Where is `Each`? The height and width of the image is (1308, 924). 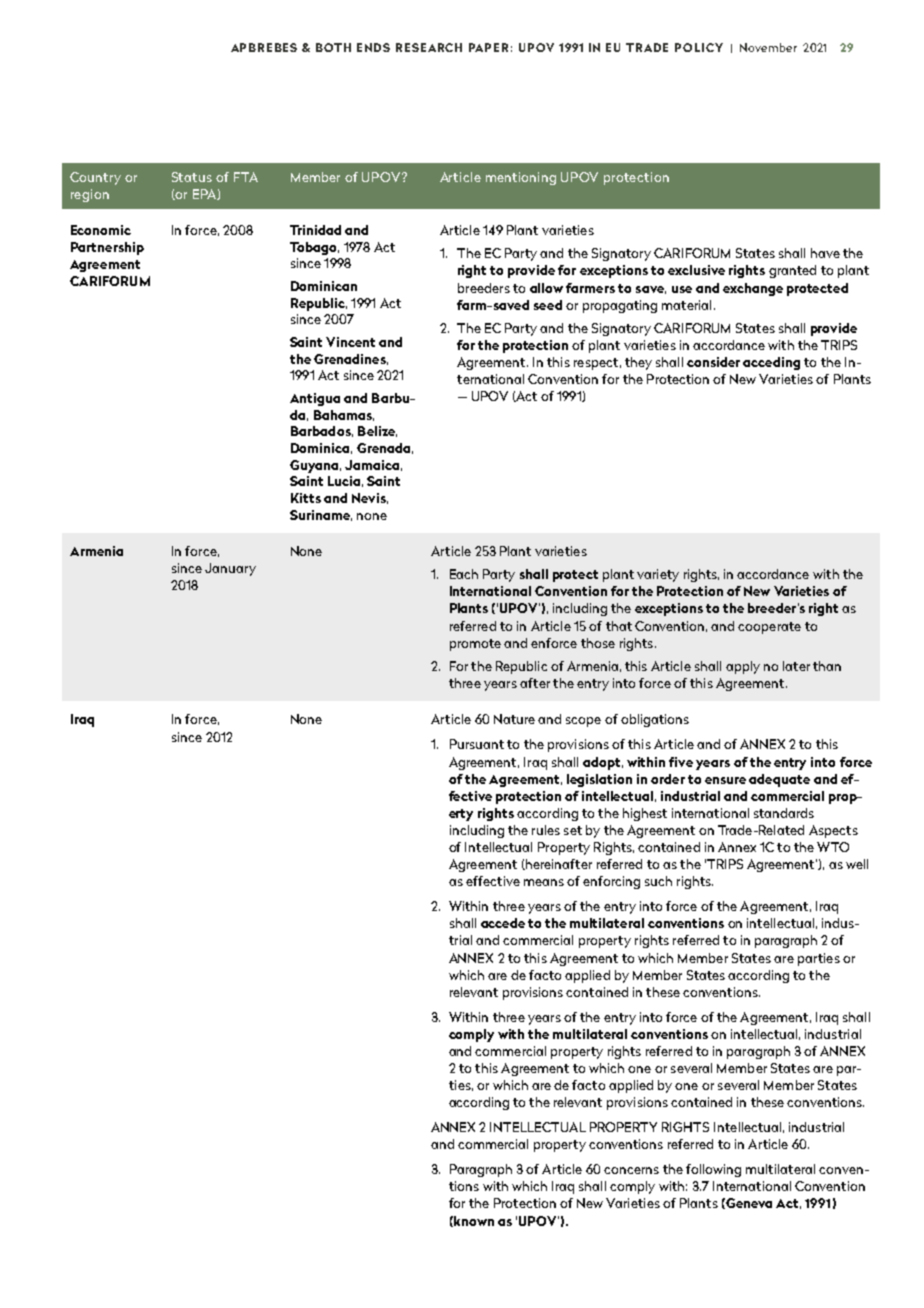 Each is located at coordinates (464, 574).
